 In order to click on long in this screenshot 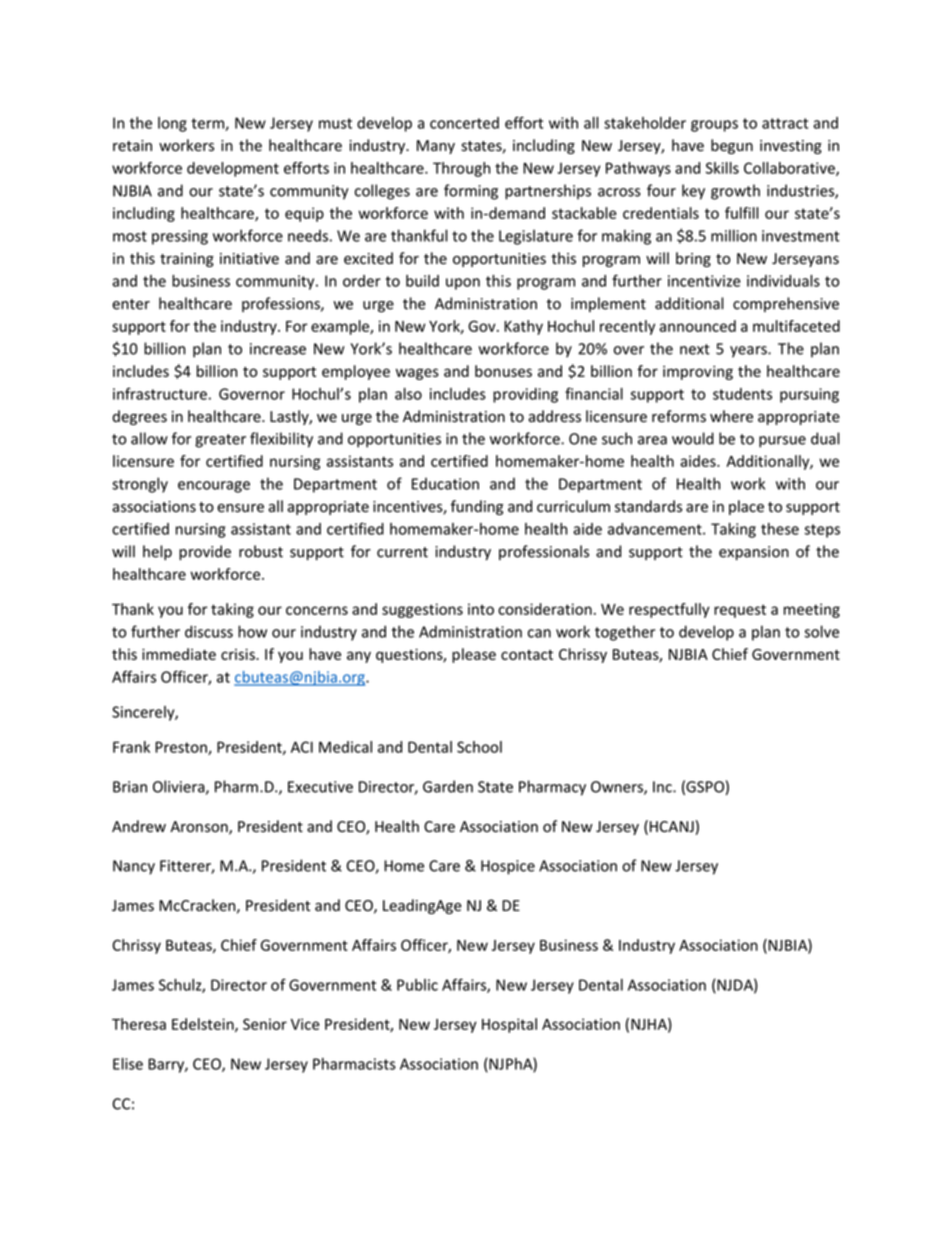, I will do `click(172, 124)`.
